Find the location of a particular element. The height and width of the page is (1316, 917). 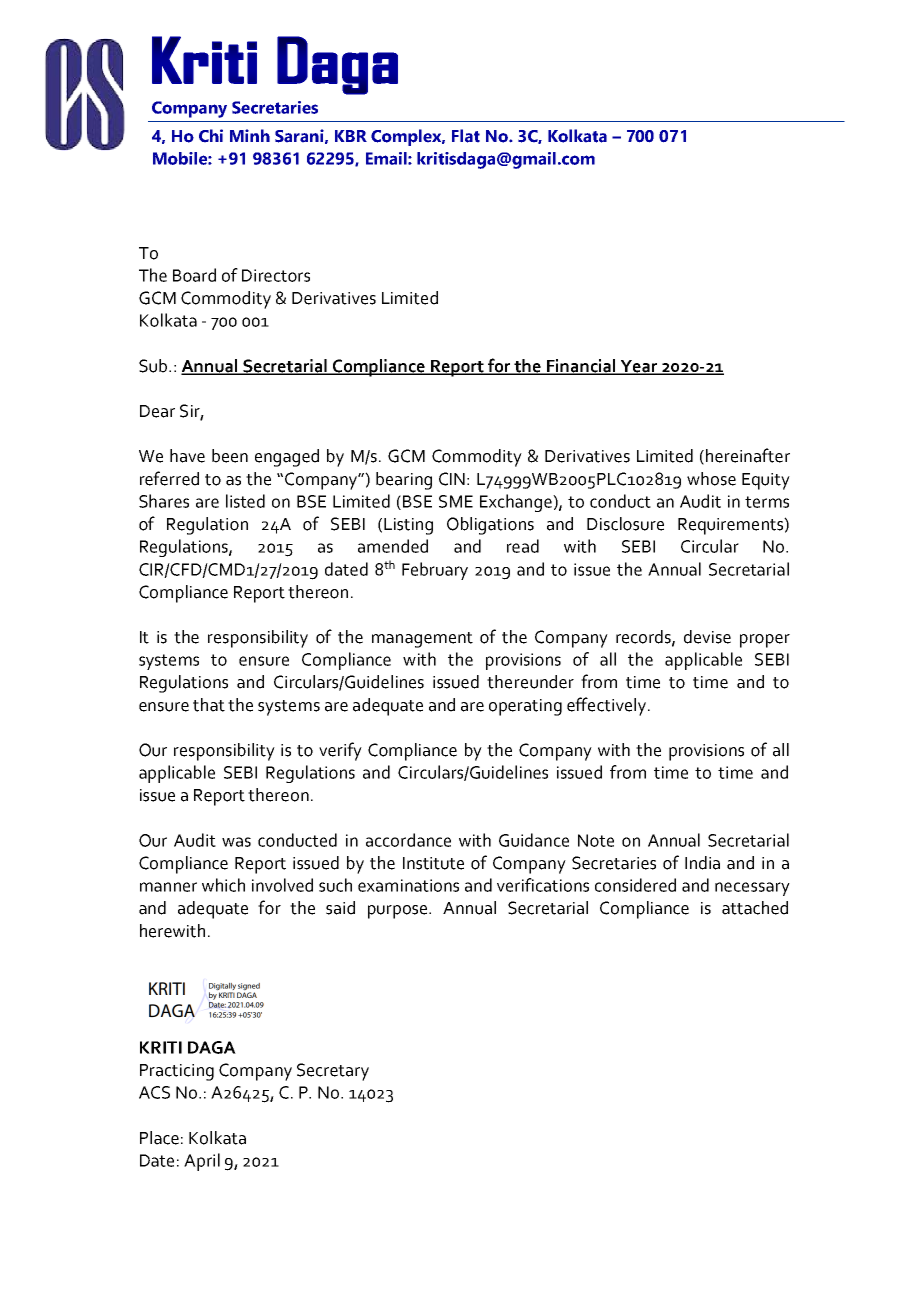

April is located at coordinates (202, 1162).
